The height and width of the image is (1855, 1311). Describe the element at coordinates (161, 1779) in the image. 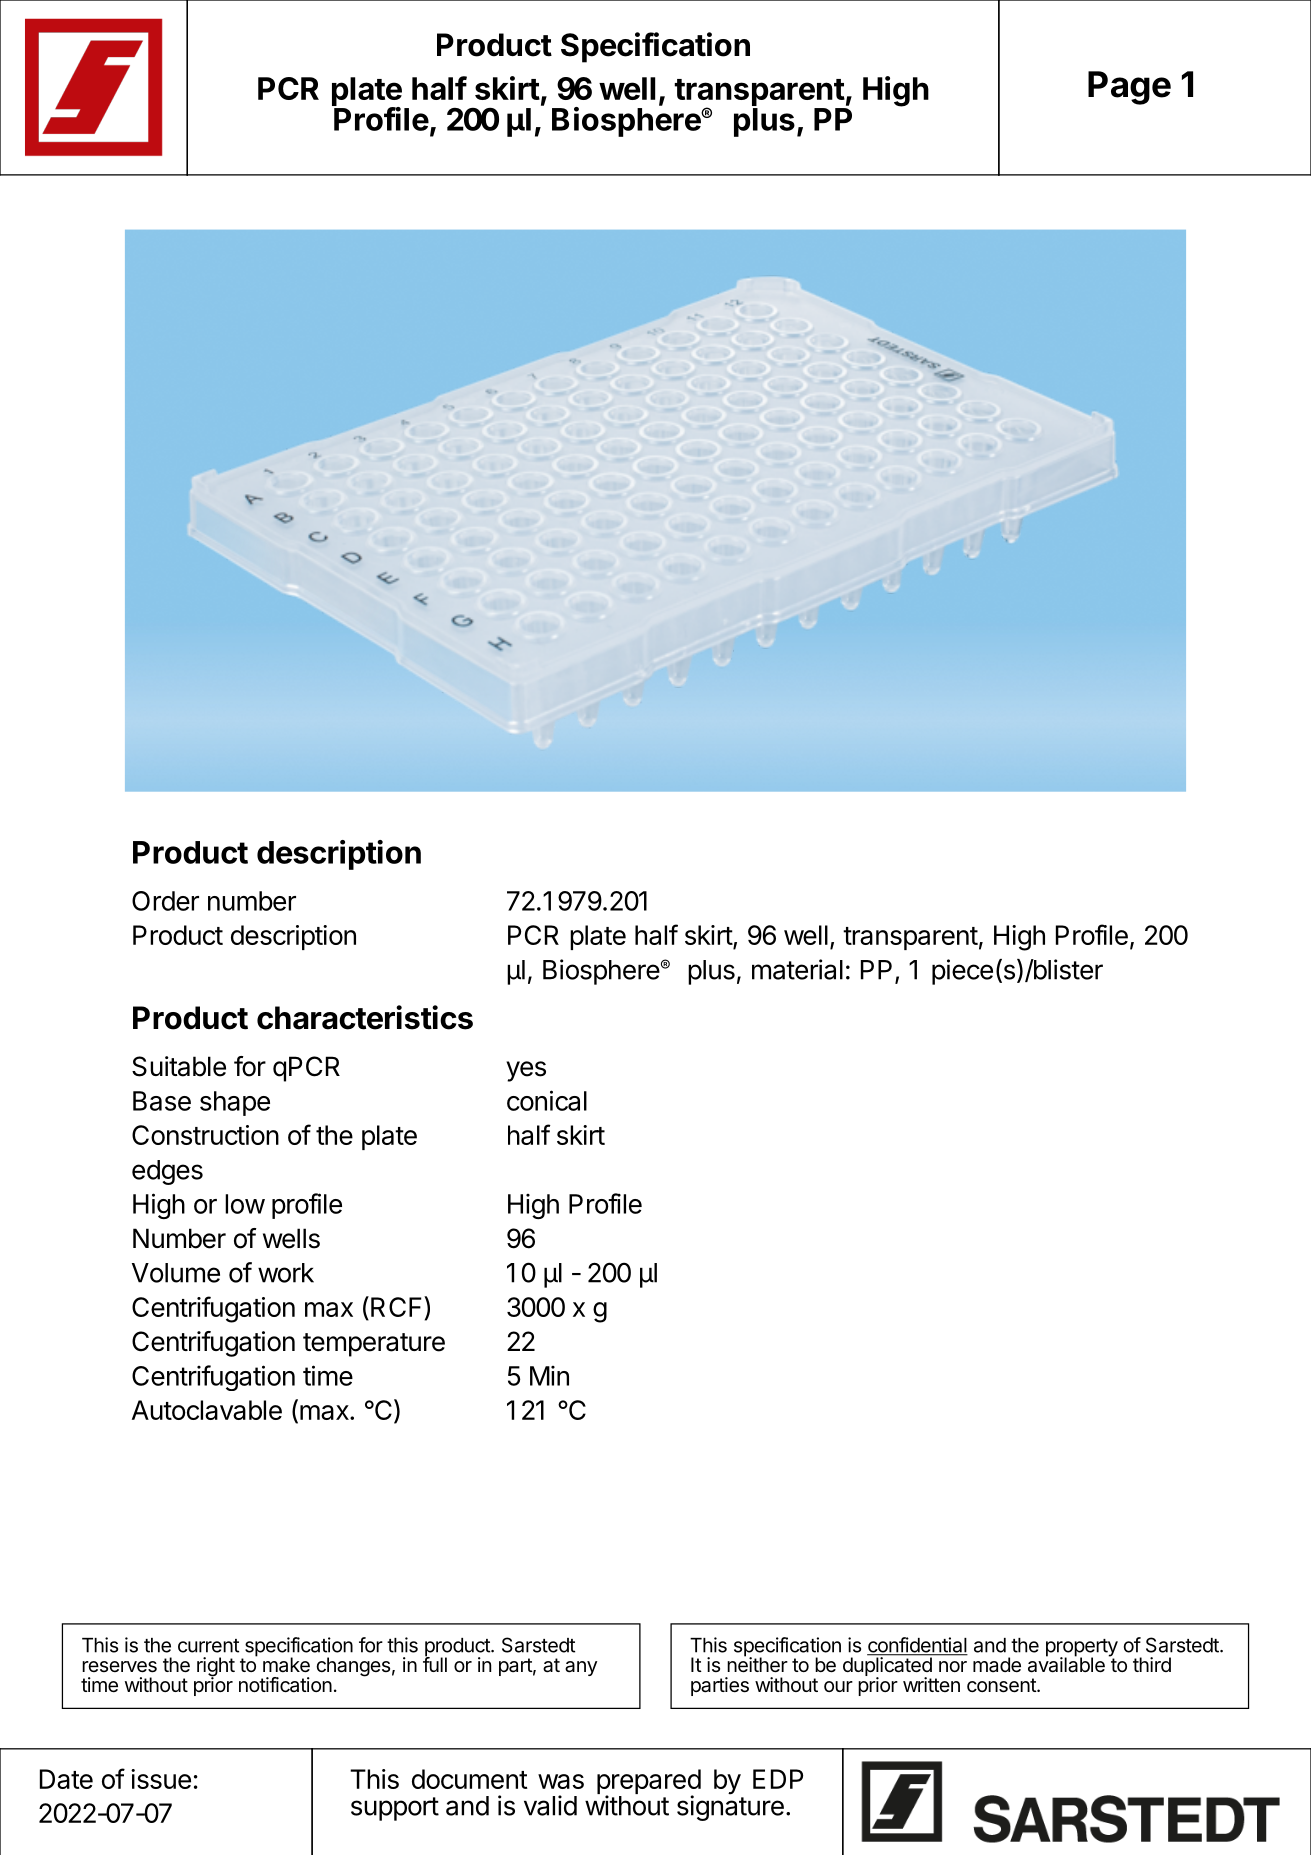

I see `issue` at that location.
